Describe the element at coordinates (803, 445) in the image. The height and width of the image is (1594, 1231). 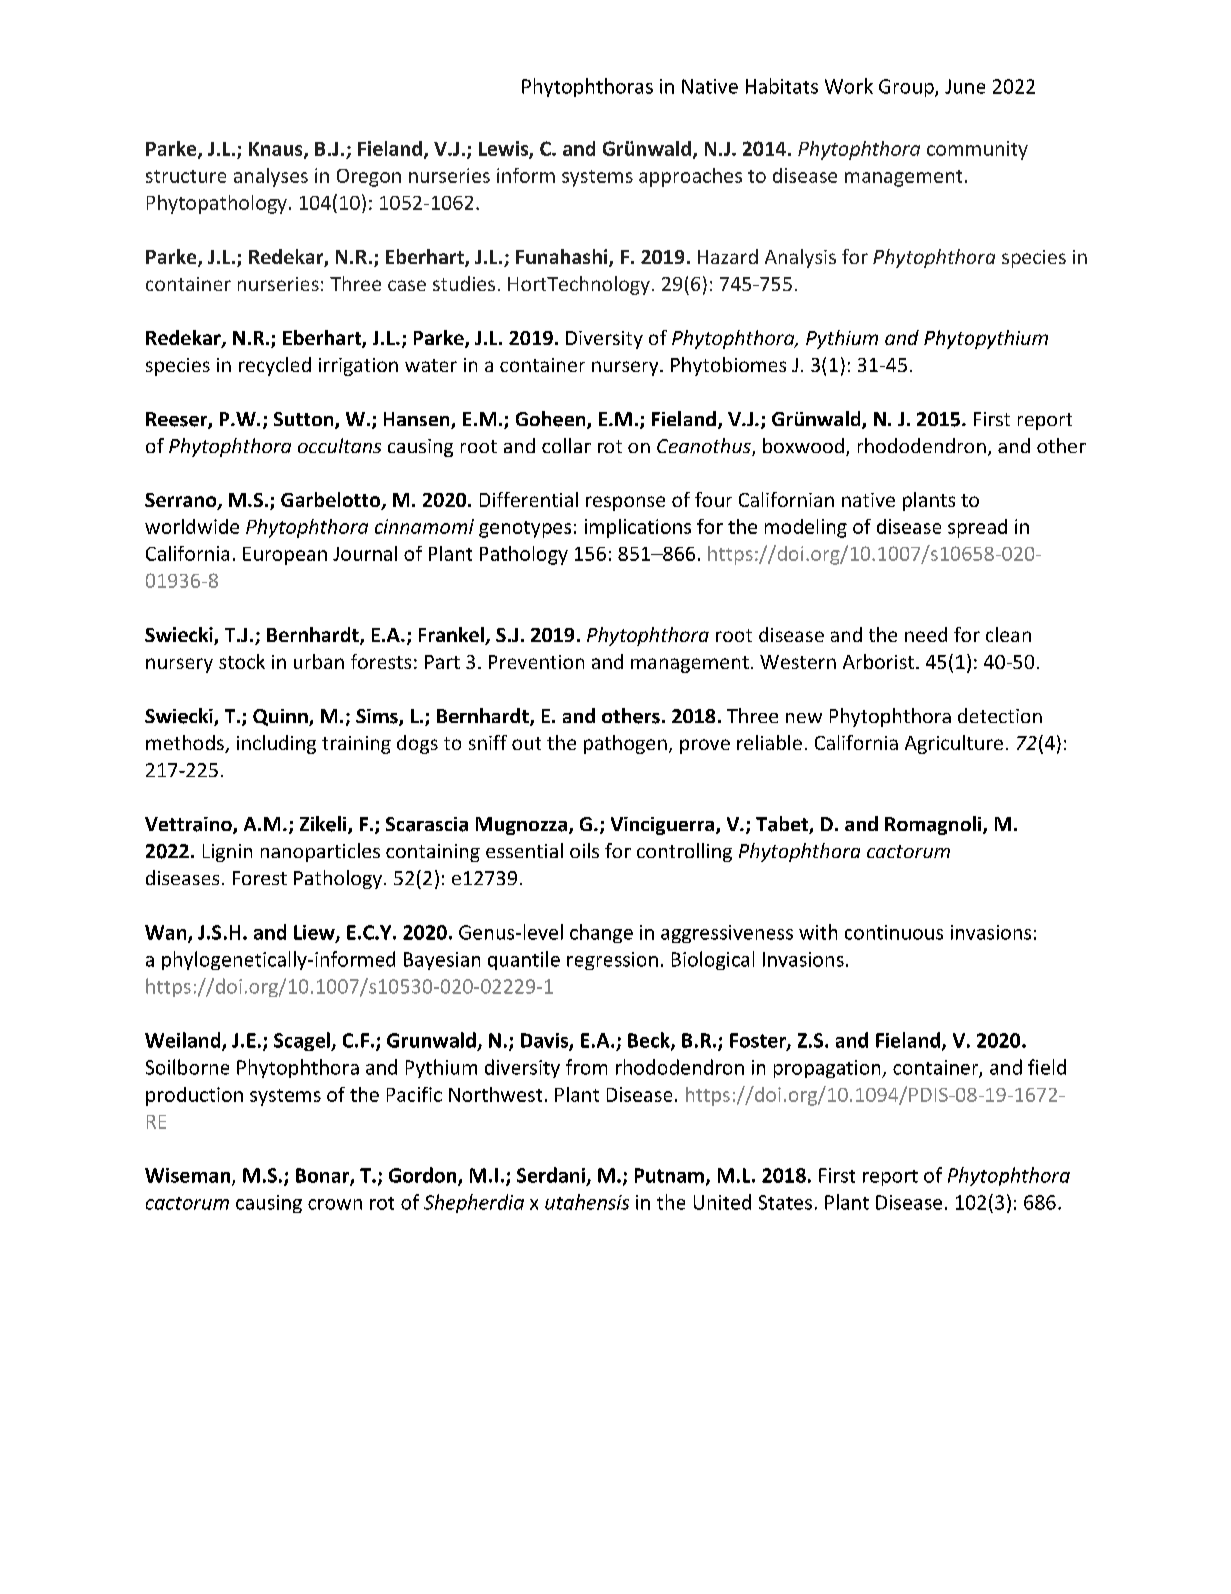
I see `boxwood` at that location.
